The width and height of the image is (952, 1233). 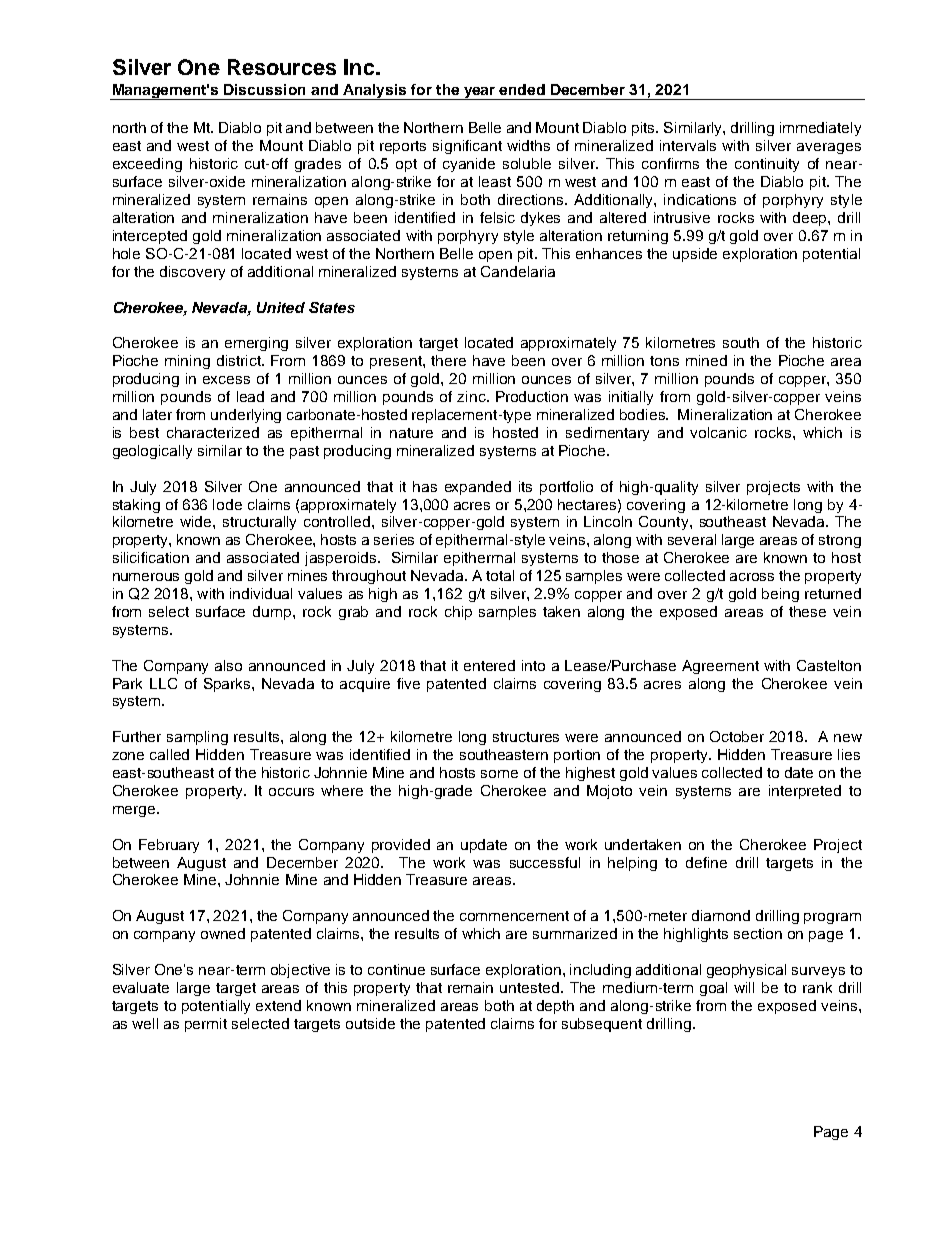 What do you see at coordinates (500, 575) in the image?
I see `total` at bounding box center [500, 575].
